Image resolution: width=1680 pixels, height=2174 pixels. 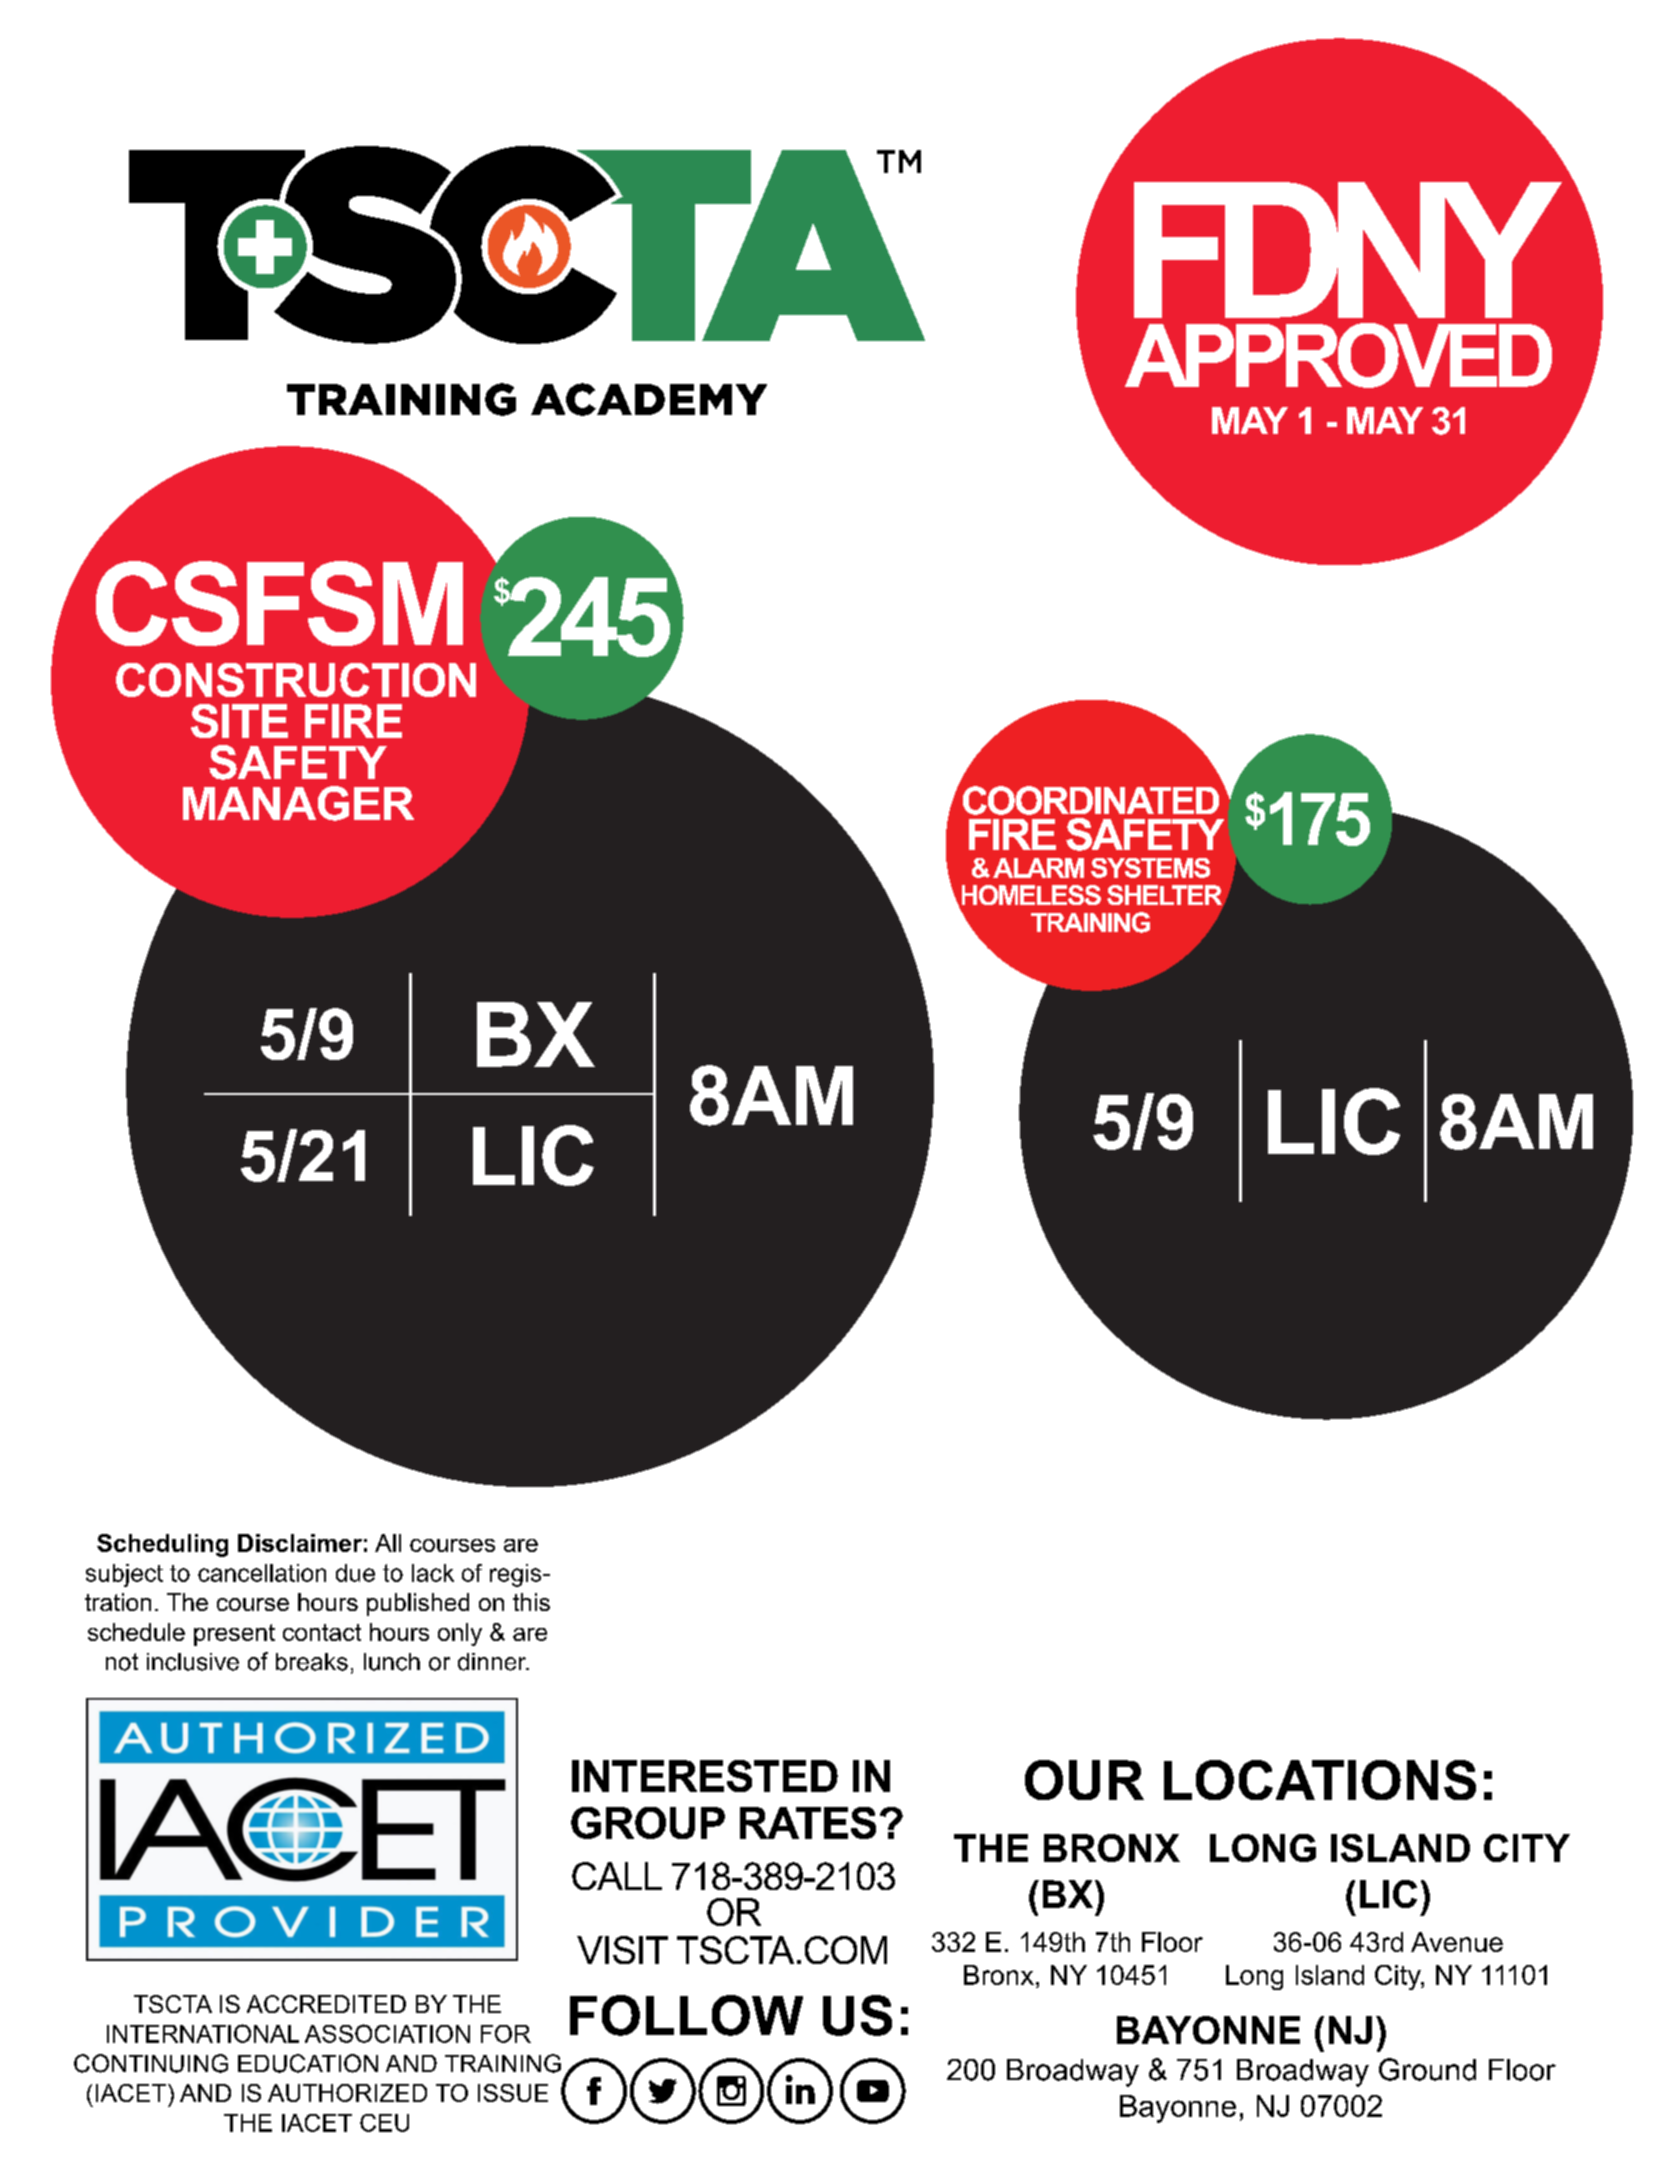 What do you see at coordinates (312, 1662) in the screenshot?
I see `breaks` at bounding box center [312, 1662].
